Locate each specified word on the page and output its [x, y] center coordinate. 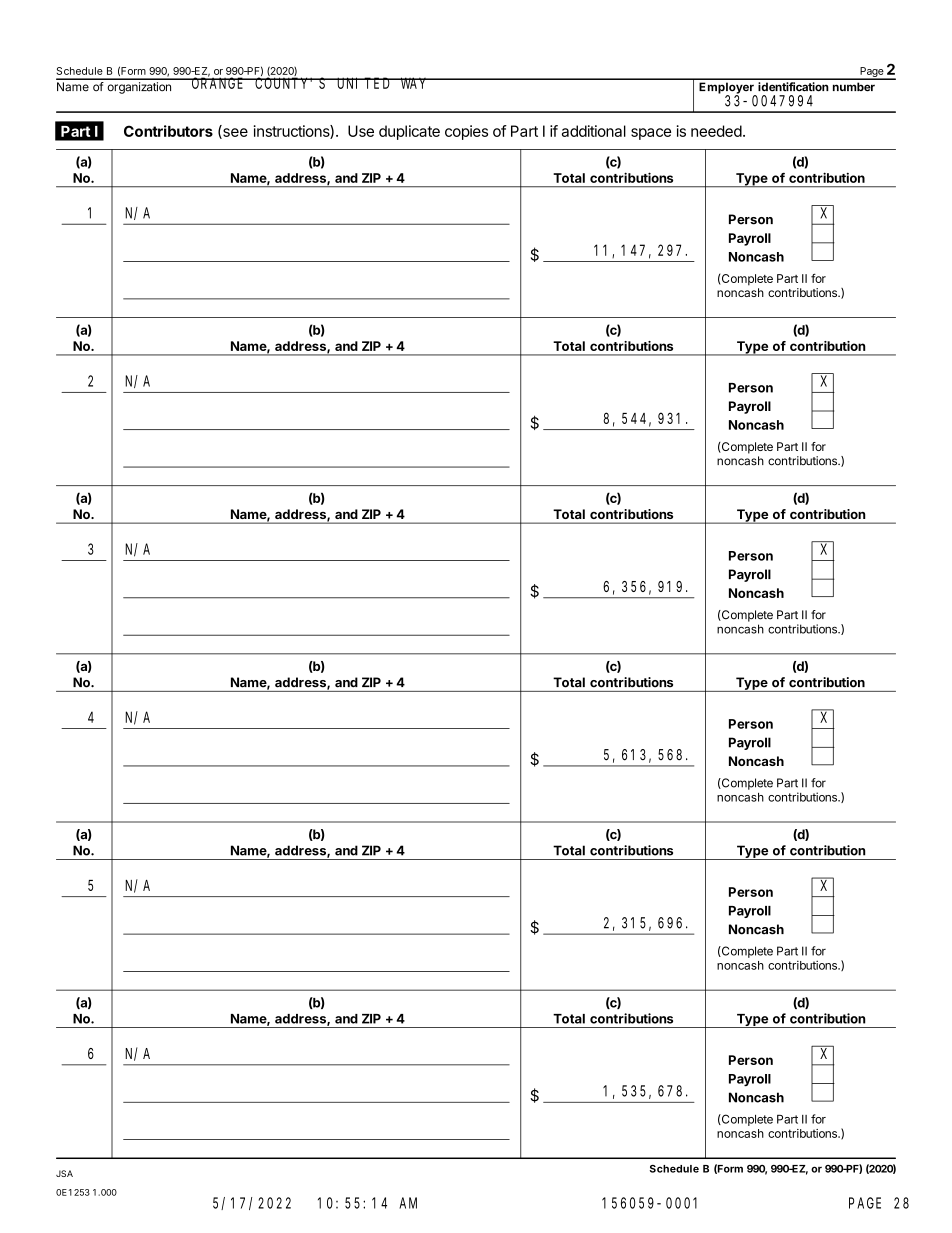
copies [466, 132]
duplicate [409, 132]
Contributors [168, 131]
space [651, 134]
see [234, 133]
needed [716, 131]
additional [594, 131]
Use [361, 131]
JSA [64, 1173]
